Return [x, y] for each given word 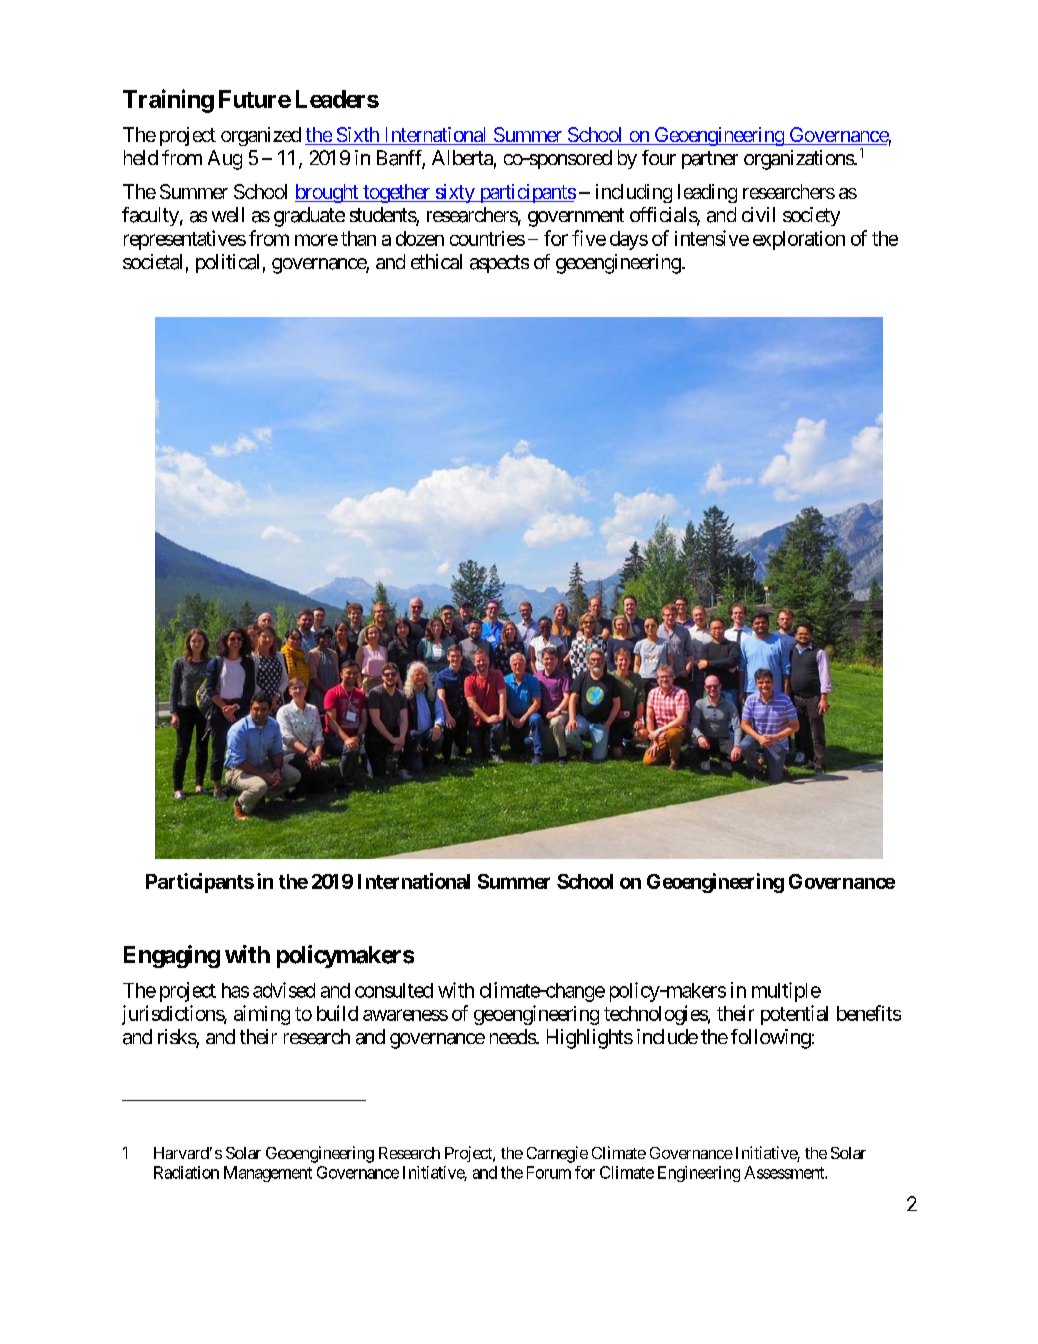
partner [710, 160]
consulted [394, 990]
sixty [454, 193]
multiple [786, 992]
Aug [225, 160]
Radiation [186, 1172]
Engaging [172, 956]
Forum [549, 1172]
